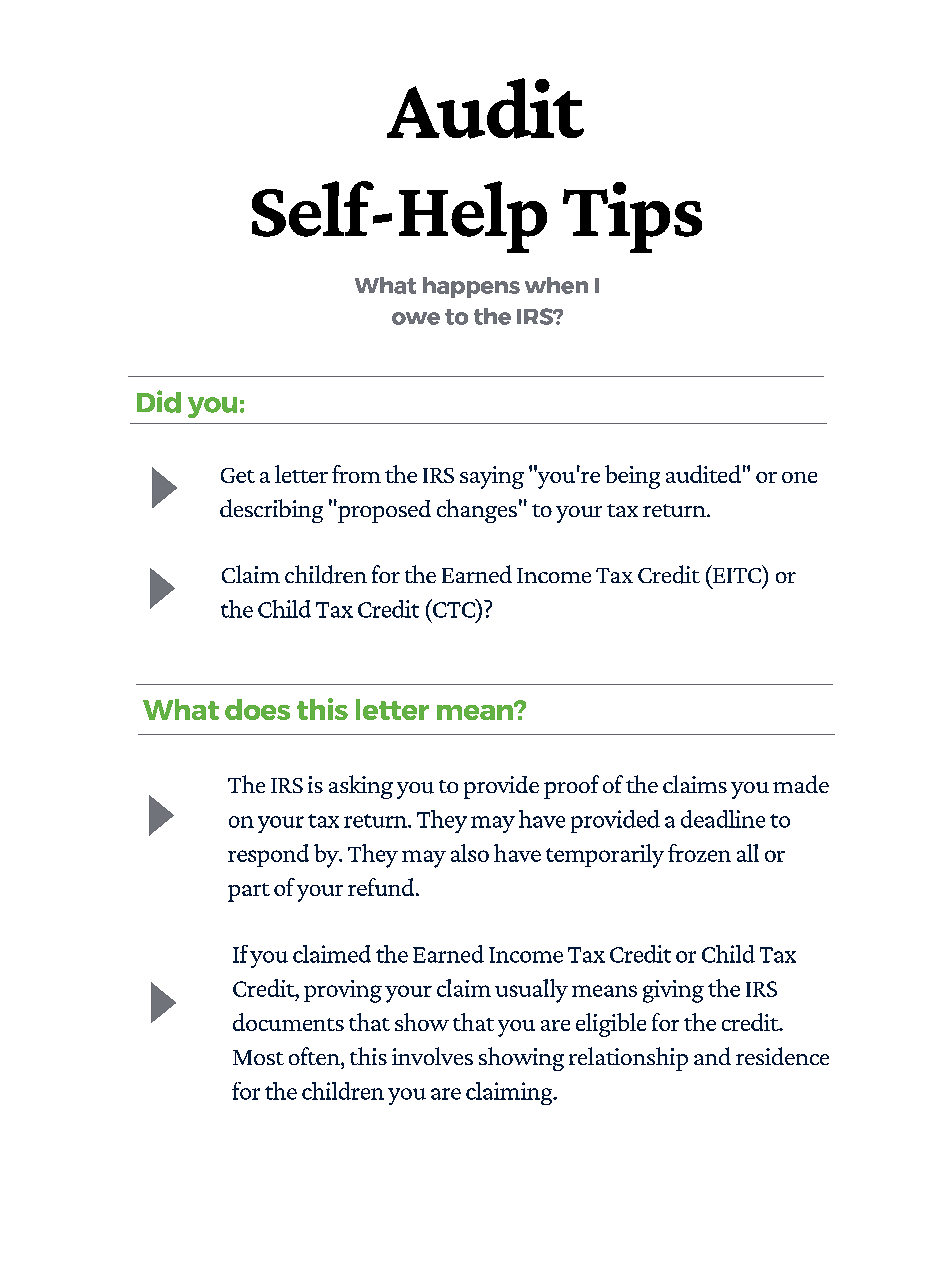  I want to click on does, so click(257, 709).
